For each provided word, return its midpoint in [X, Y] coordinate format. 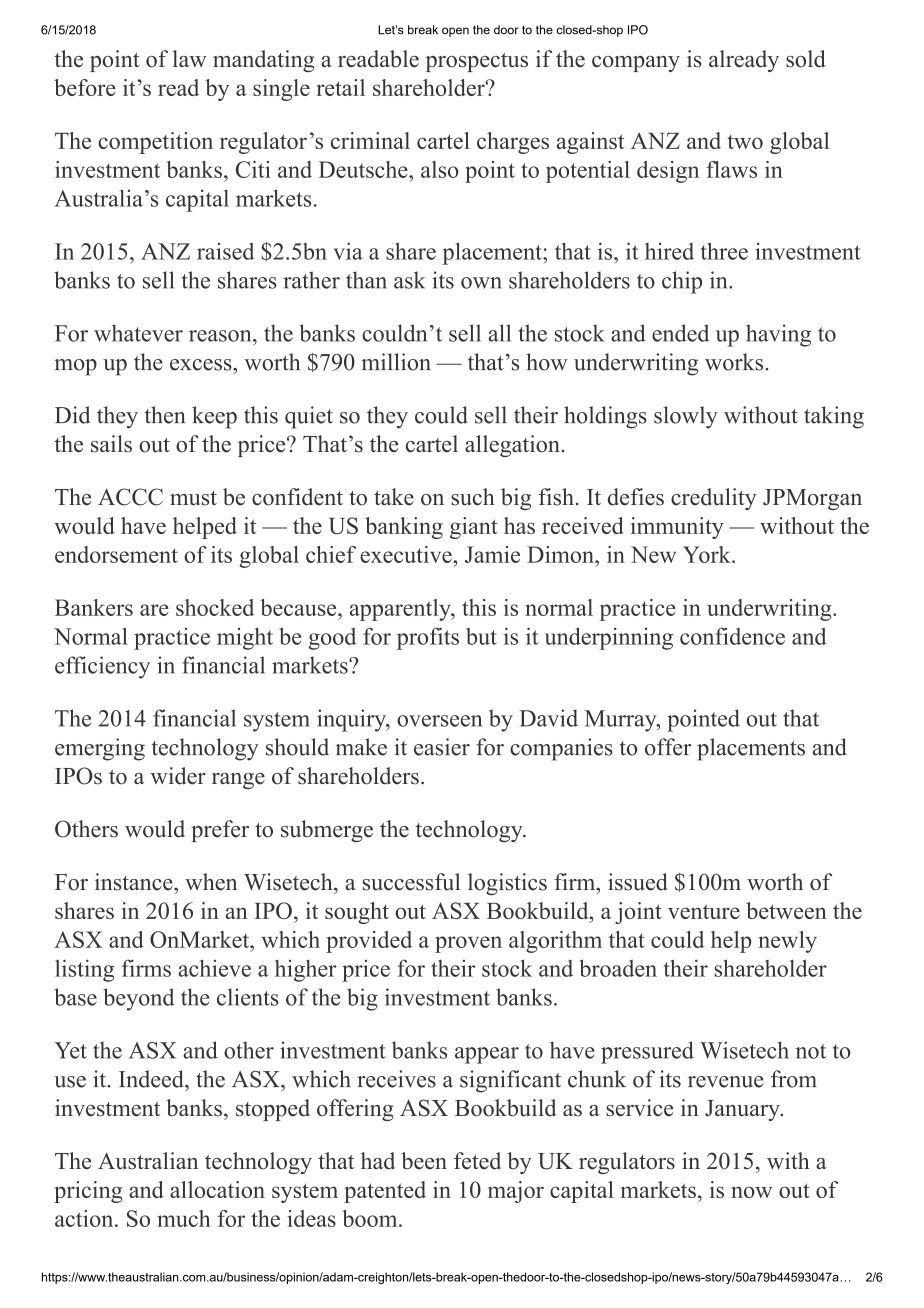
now [751, 1192]
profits [428, 638]
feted [477, 1161]
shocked [215, 607]
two [745, 142]
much [184, 1218]
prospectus [477, 62]
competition [155, 143]
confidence [732, 636]
